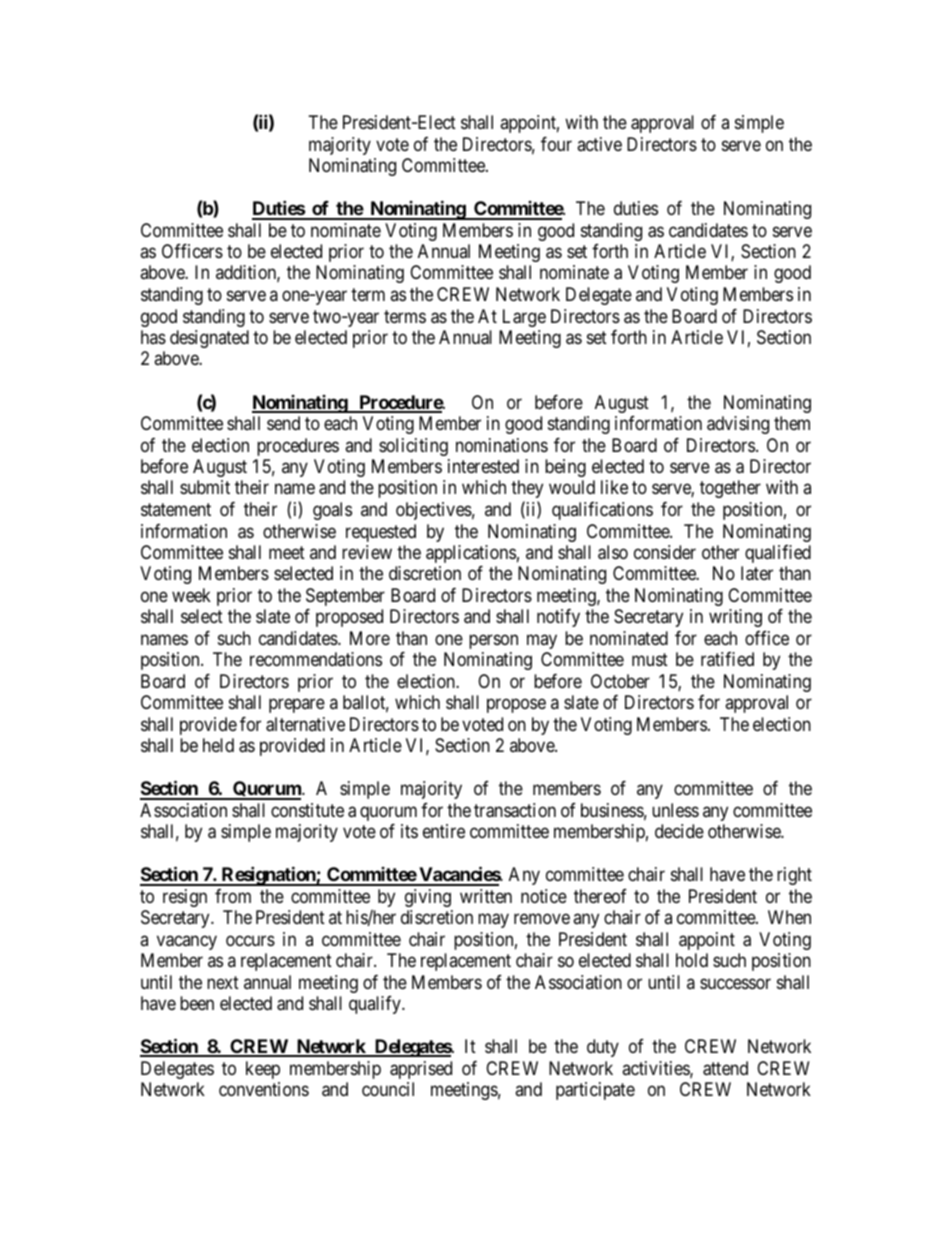 The height and width of the document is (1233, 952). Describe the element at coordinates (730, 489) in the document. I see `together` at that location.
